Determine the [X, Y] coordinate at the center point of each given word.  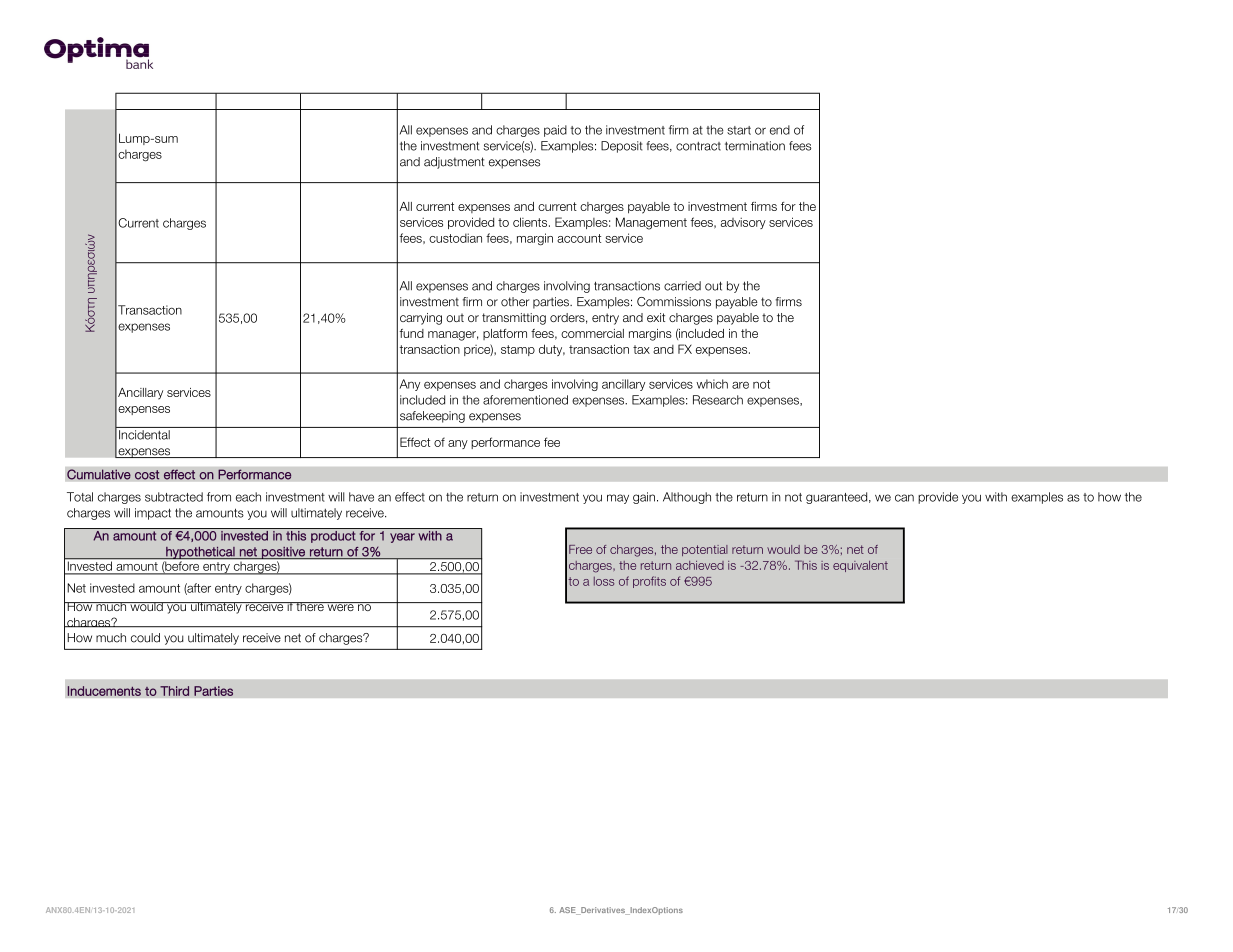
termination [755, 146]
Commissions [674, 302]
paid [555, 131]
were [340, 606]
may [618, 499]
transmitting [514, 319]
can [904, 498]
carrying [421, 319]
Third [174, 691]
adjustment [454, 163]
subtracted [174, 497]
